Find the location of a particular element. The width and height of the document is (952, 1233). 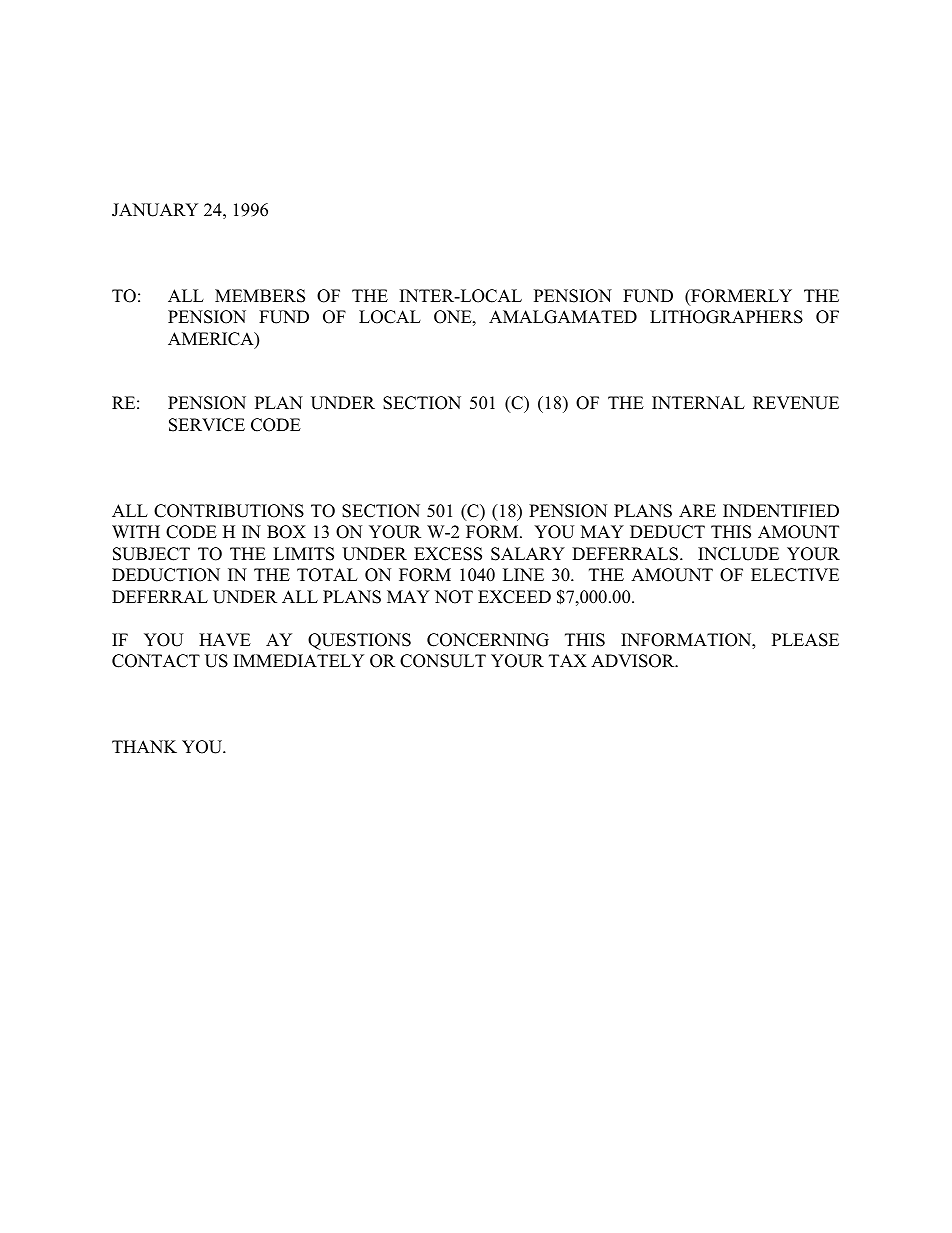

ARE is located at coordinates (697, 510).
